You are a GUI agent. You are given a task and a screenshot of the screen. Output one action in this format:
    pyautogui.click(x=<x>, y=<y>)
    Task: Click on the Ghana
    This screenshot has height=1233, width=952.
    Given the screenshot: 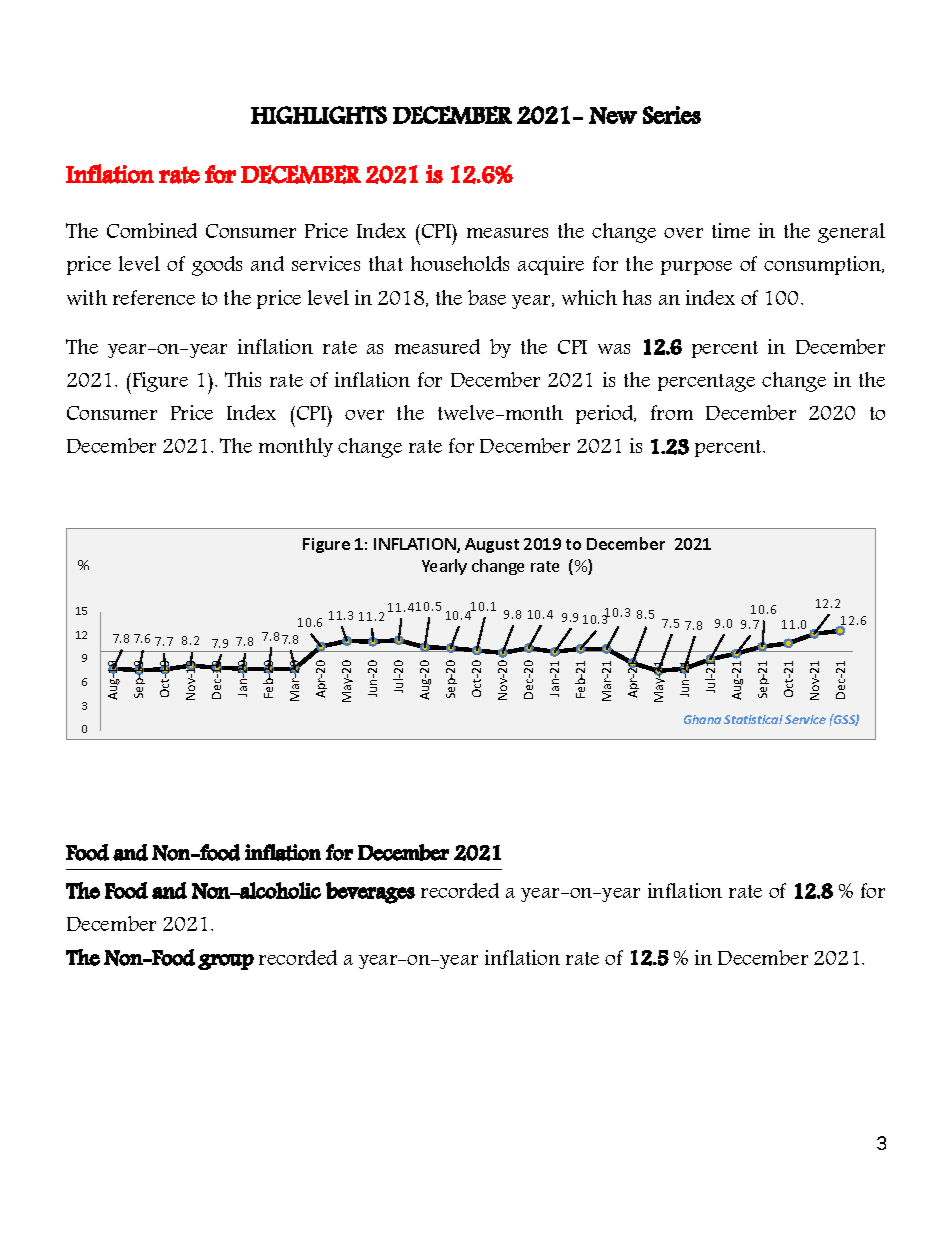 What is the action you would take?
    pyautogui.click(x=702, y=719)
